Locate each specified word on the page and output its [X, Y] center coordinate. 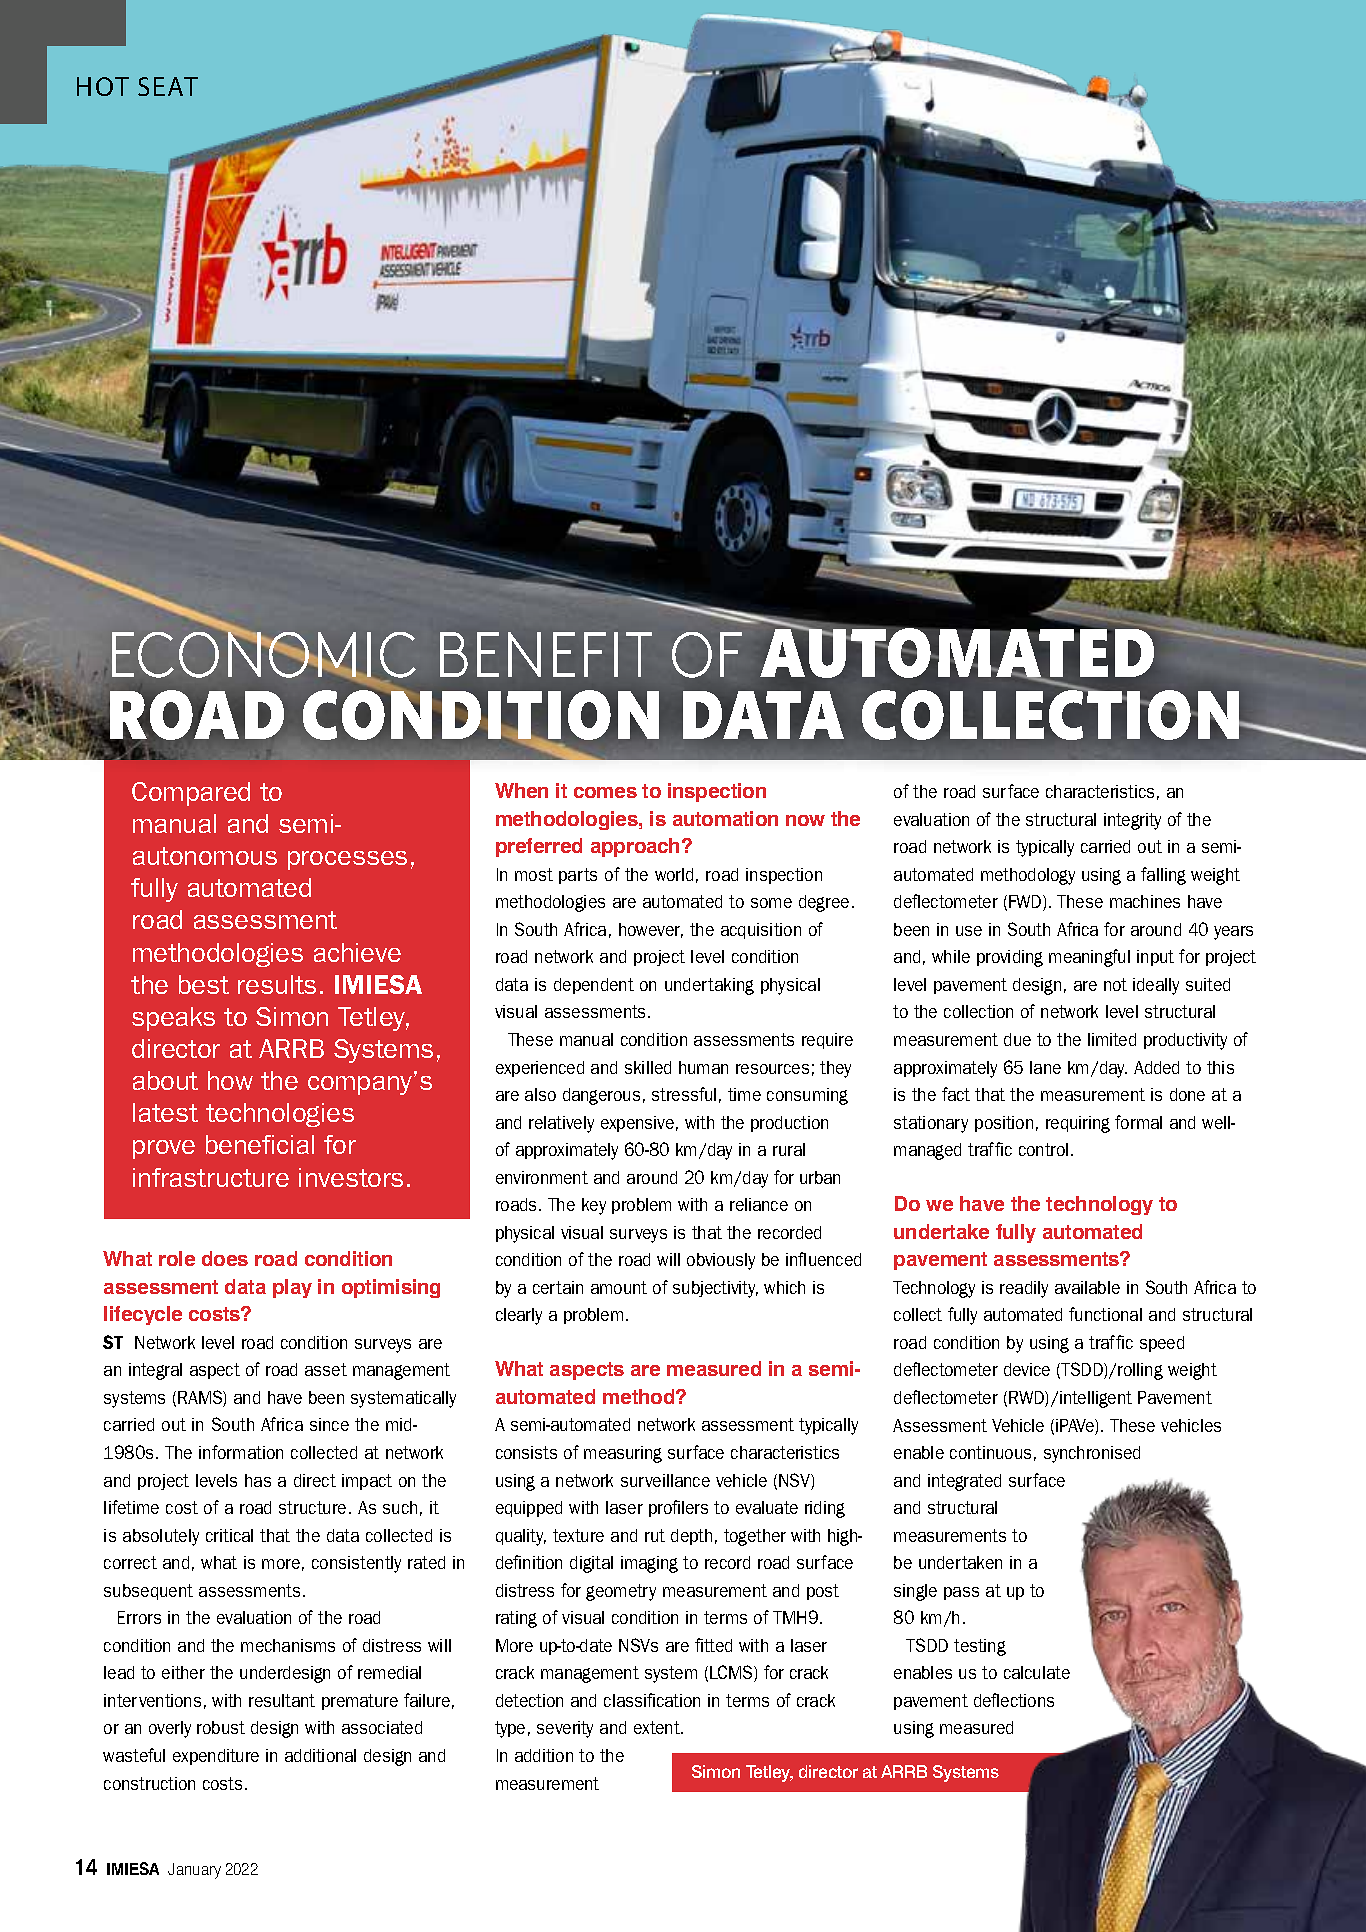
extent [658, 1727]
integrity [1132, 821]
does [225, 1258]
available [1087, 1287]
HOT [103, 86]
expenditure [216, 1757]
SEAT [168, 86]
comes [605, 792]
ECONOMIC [264, 653]
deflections [1014, 1700]
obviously [721, 1261]
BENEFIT [546, 654]
